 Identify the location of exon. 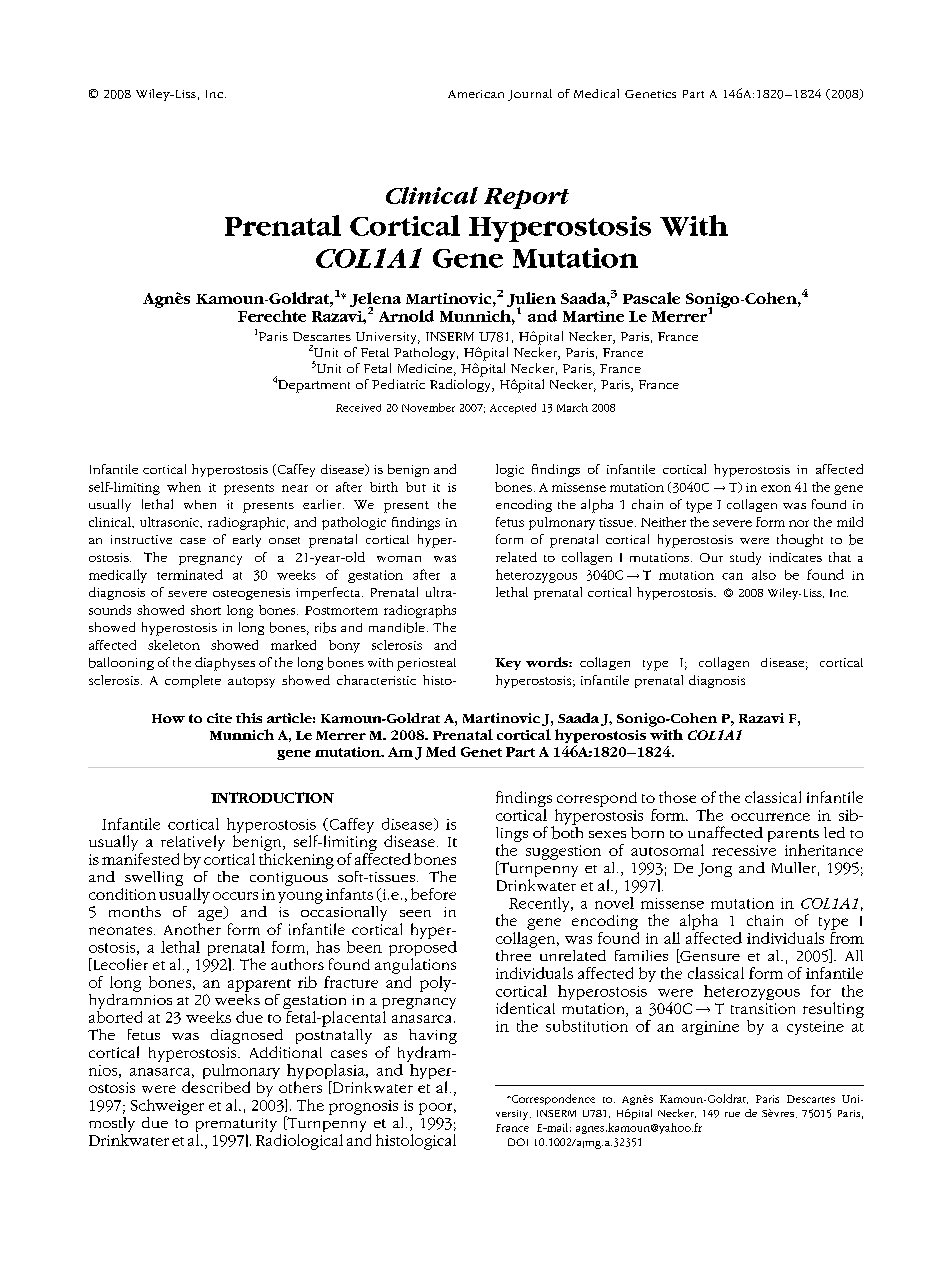
(776, 488).
